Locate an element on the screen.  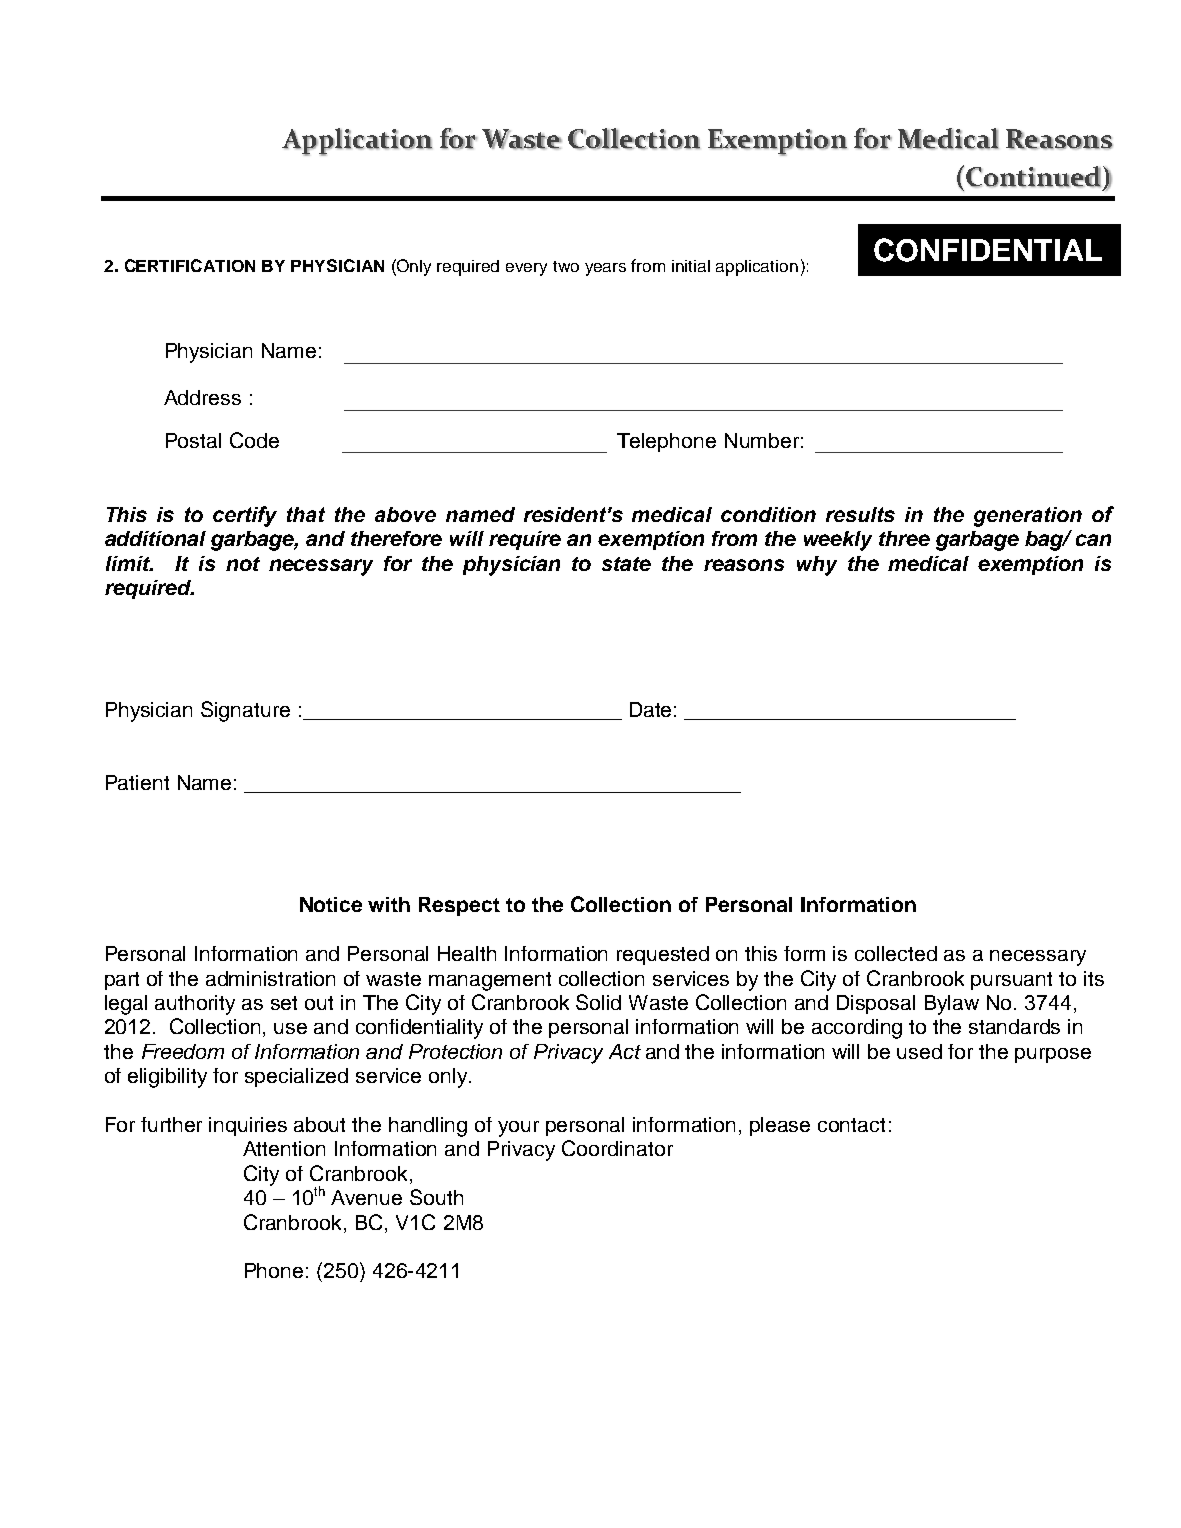
CERTIFICATION is located at coordinates (190, 265).
